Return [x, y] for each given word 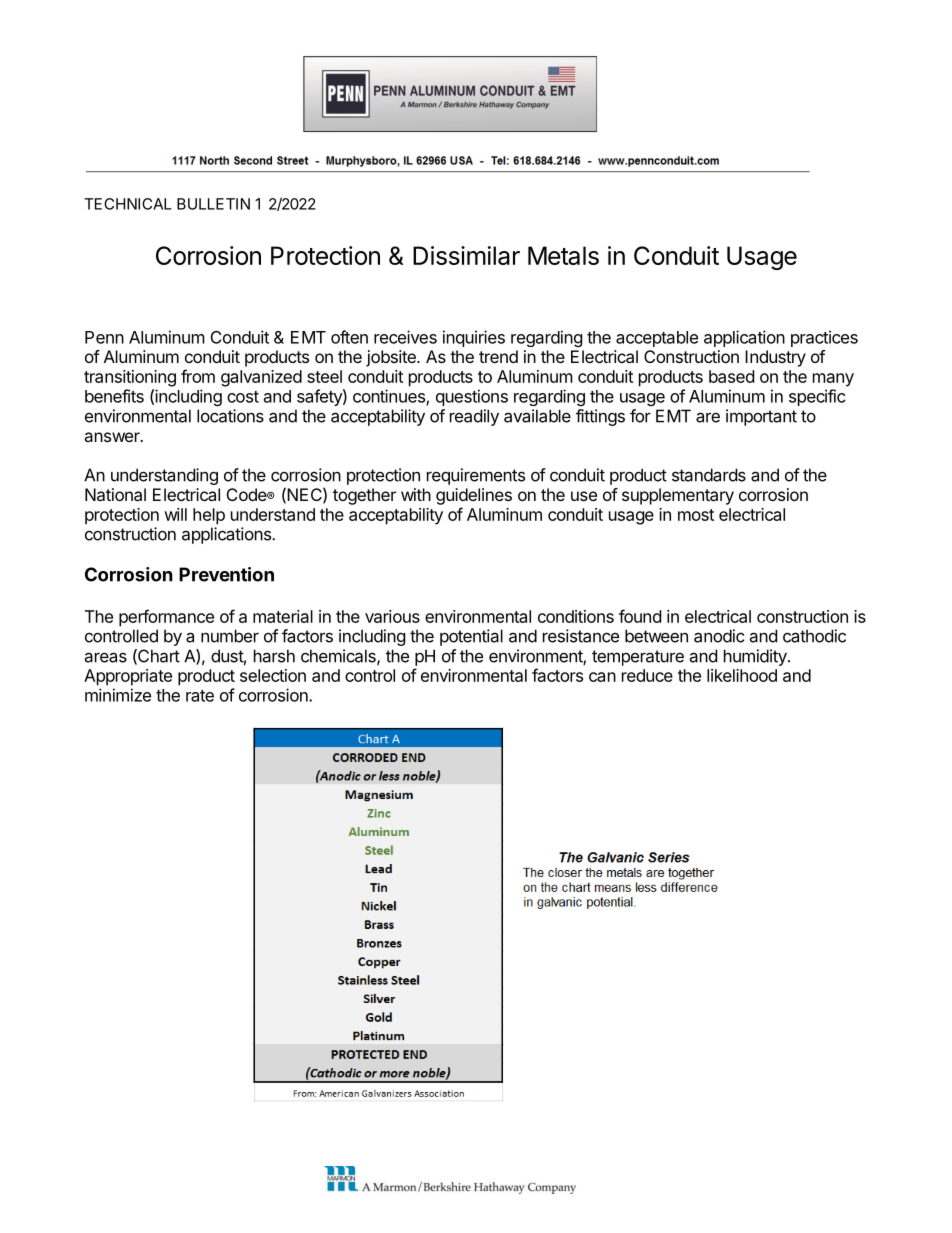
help [209, 516]
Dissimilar [466, 255]
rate [200, 696]
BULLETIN [213, 204]
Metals [563, 255]
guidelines [474, 496]
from [198, 376]
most [696, 515]
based [731, 376]
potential [471, 637]
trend [498, 356]
